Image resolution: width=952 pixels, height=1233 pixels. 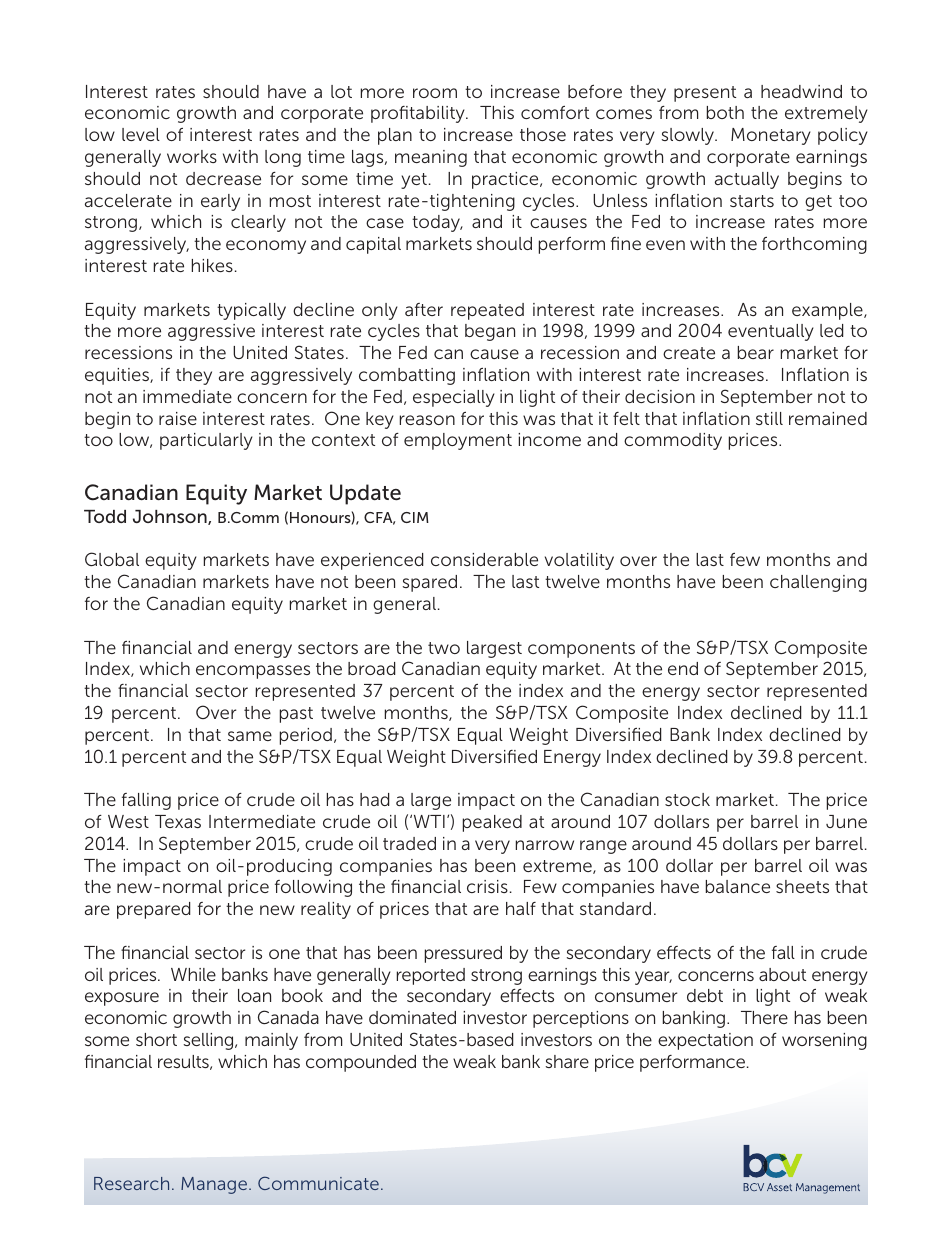 I want to click on Manage, so click(x=214, y=1185).
